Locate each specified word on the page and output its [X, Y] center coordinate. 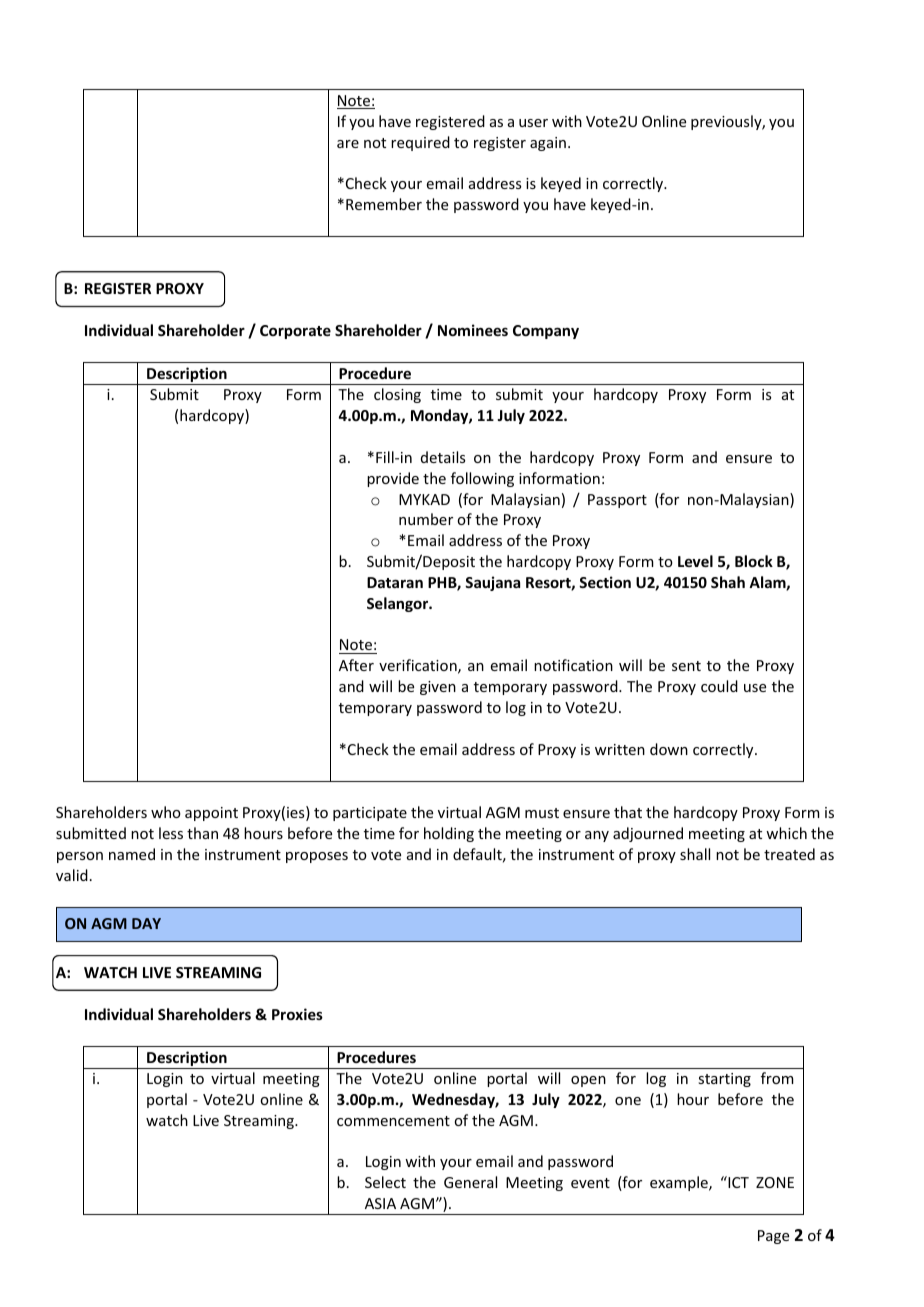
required [420, 143]
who [166, 812]
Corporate [295, 332]
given [438, 688]
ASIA [380, 1203]
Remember [384, 204]
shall [695, 854]
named [132, 854]
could [719, 686]
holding [449, 834]
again [548, 144]
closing [397, 395]
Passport [617, 501]
